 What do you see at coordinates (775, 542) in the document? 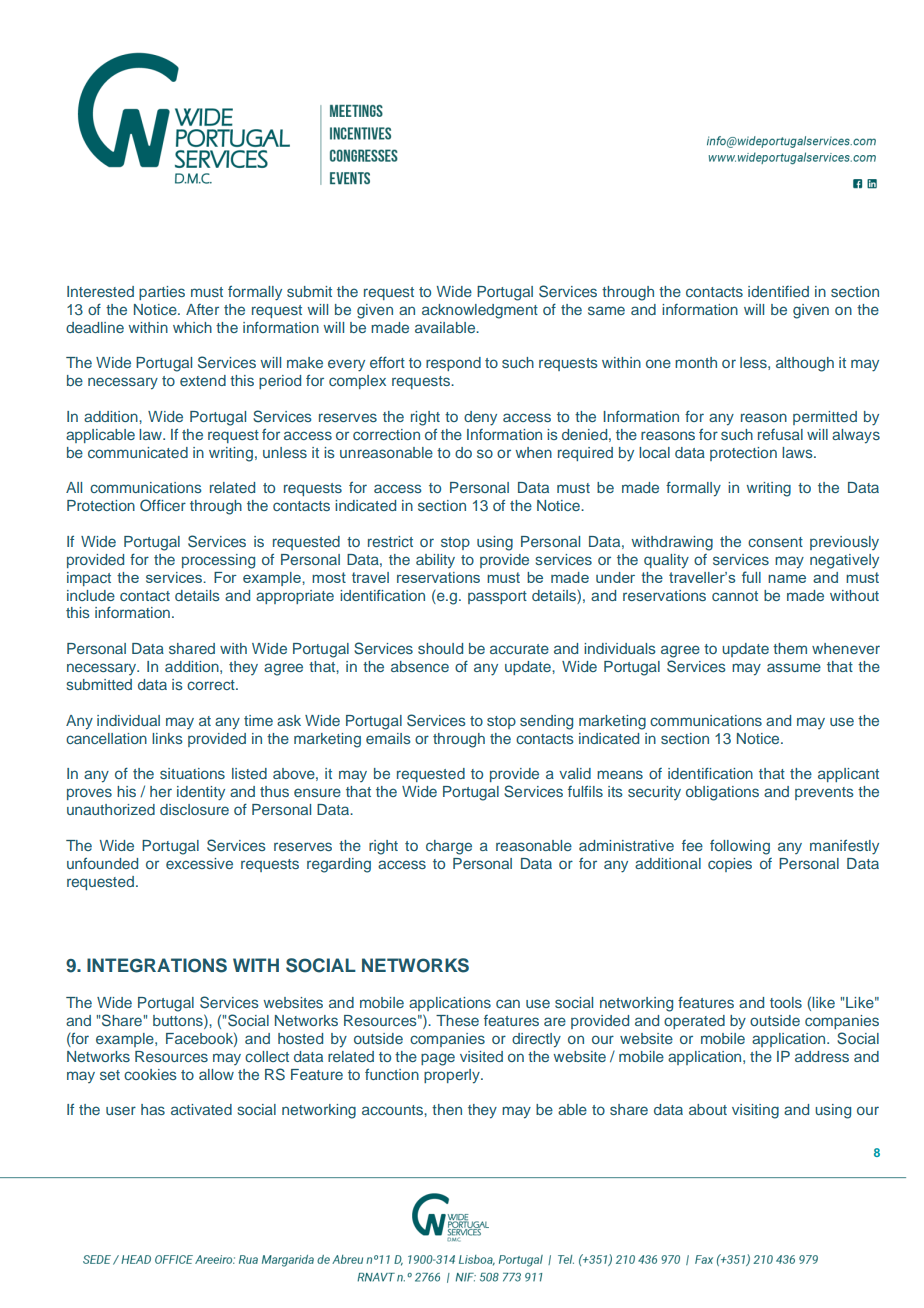
I see `consent` at bounding box center [775, 542].
